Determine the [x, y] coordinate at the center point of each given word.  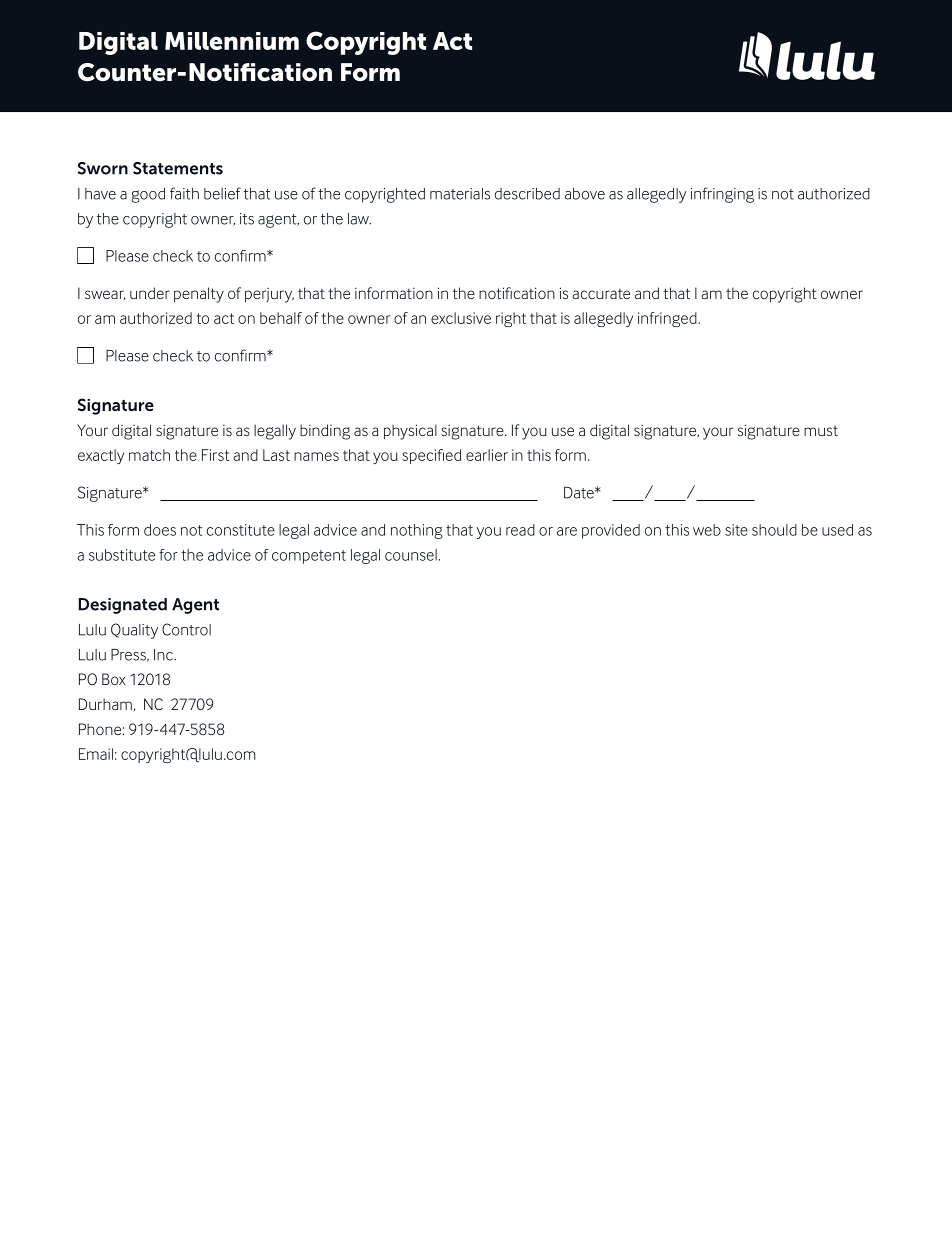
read [520, 530]
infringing [722, 195]
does [160, 530]
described [527, 194]
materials [460, 194]
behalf [281, 318]
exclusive [461, 318]
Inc [164, 655]
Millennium [232, 41]
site [736, 530]
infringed [668, 319]
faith [184, 193]
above [585, 194]
